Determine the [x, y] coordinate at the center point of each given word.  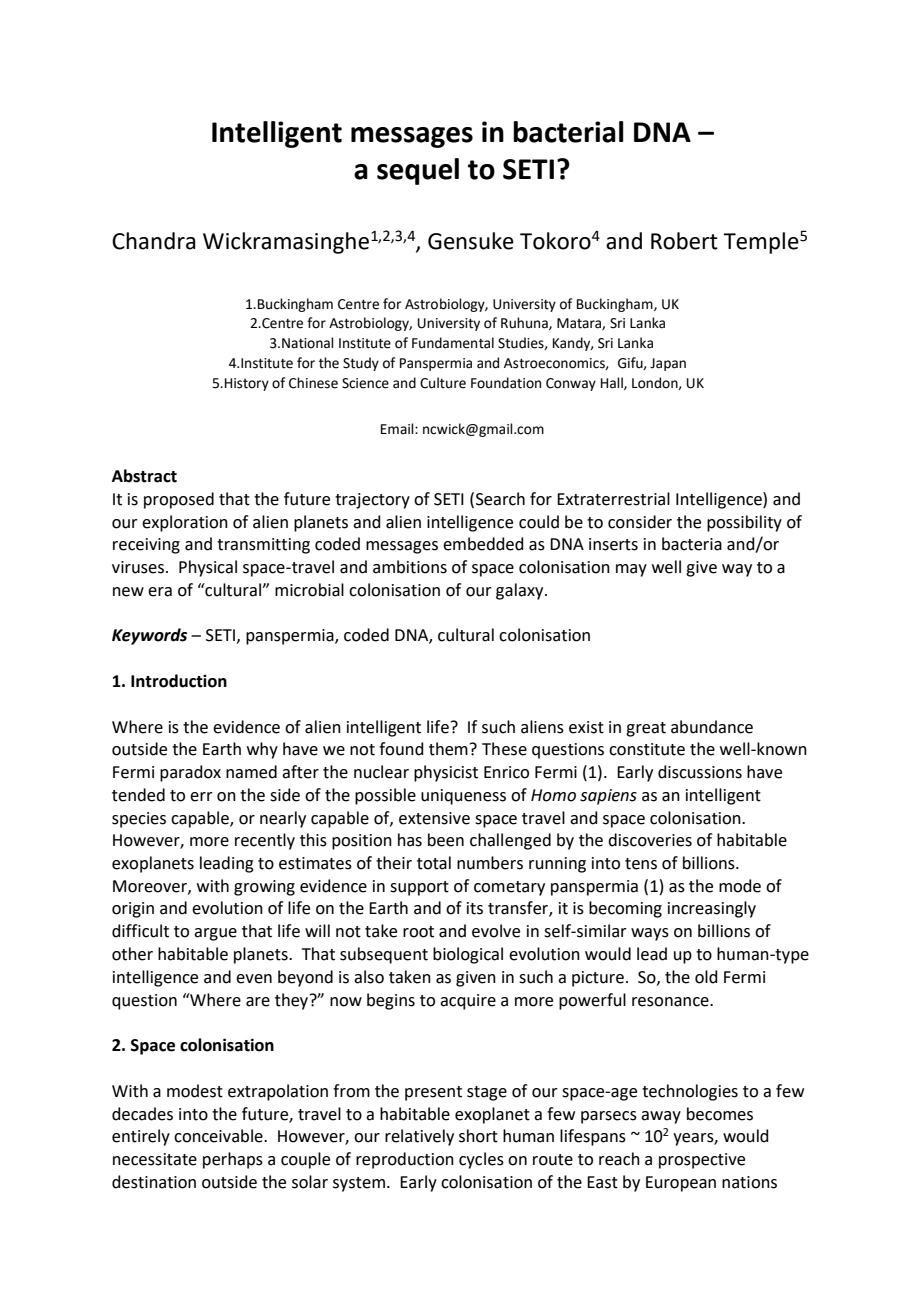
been [446, 840]
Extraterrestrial [613, 499]
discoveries [650, 840]
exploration [185, 523]
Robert [684, 241]
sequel [418, 171]
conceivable [219, 1136]
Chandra [154, 241]
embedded [483, 544]
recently [265, 841]
